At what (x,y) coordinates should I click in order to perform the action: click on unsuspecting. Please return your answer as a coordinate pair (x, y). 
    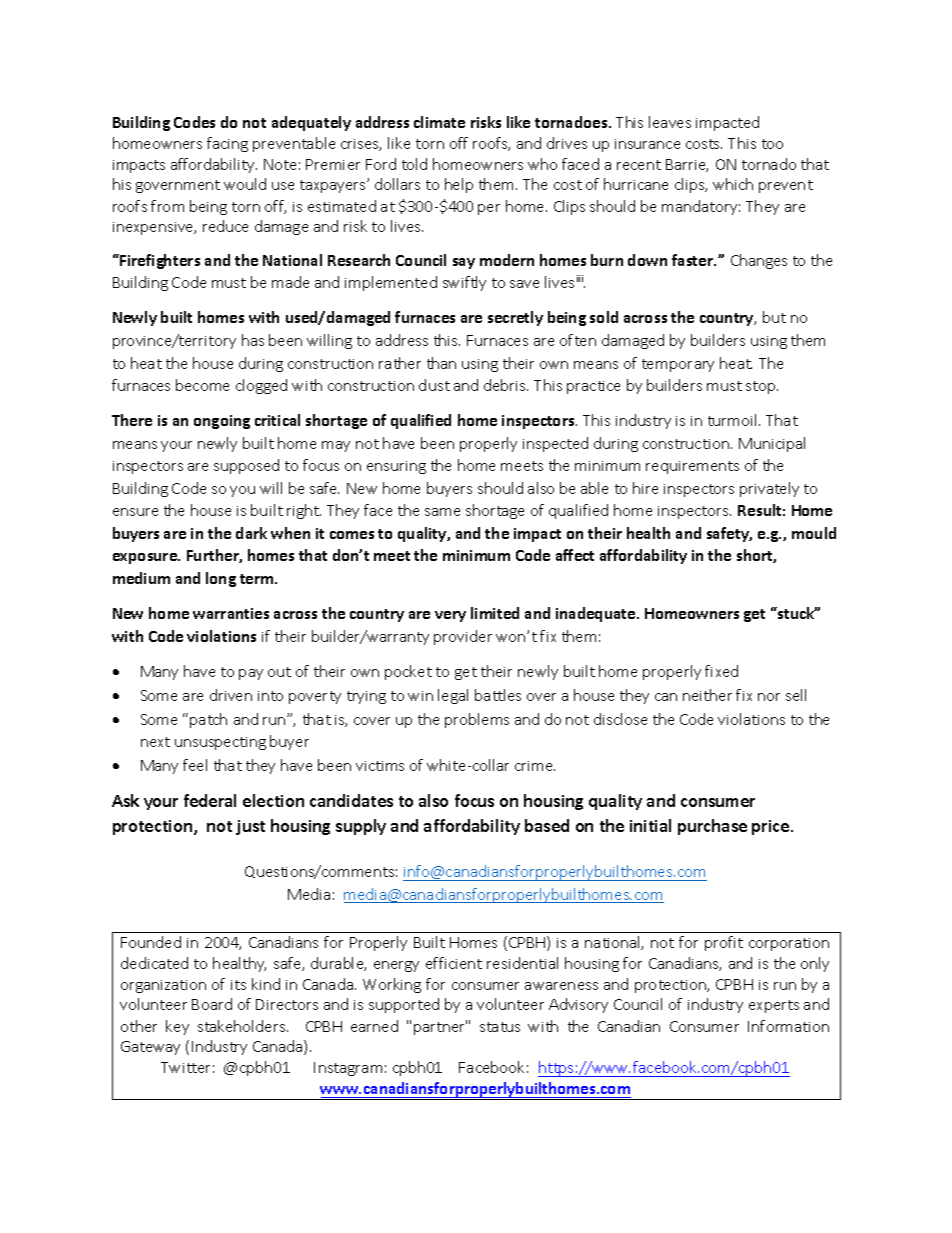
    Looking at the image, I should click on (220, 743).
